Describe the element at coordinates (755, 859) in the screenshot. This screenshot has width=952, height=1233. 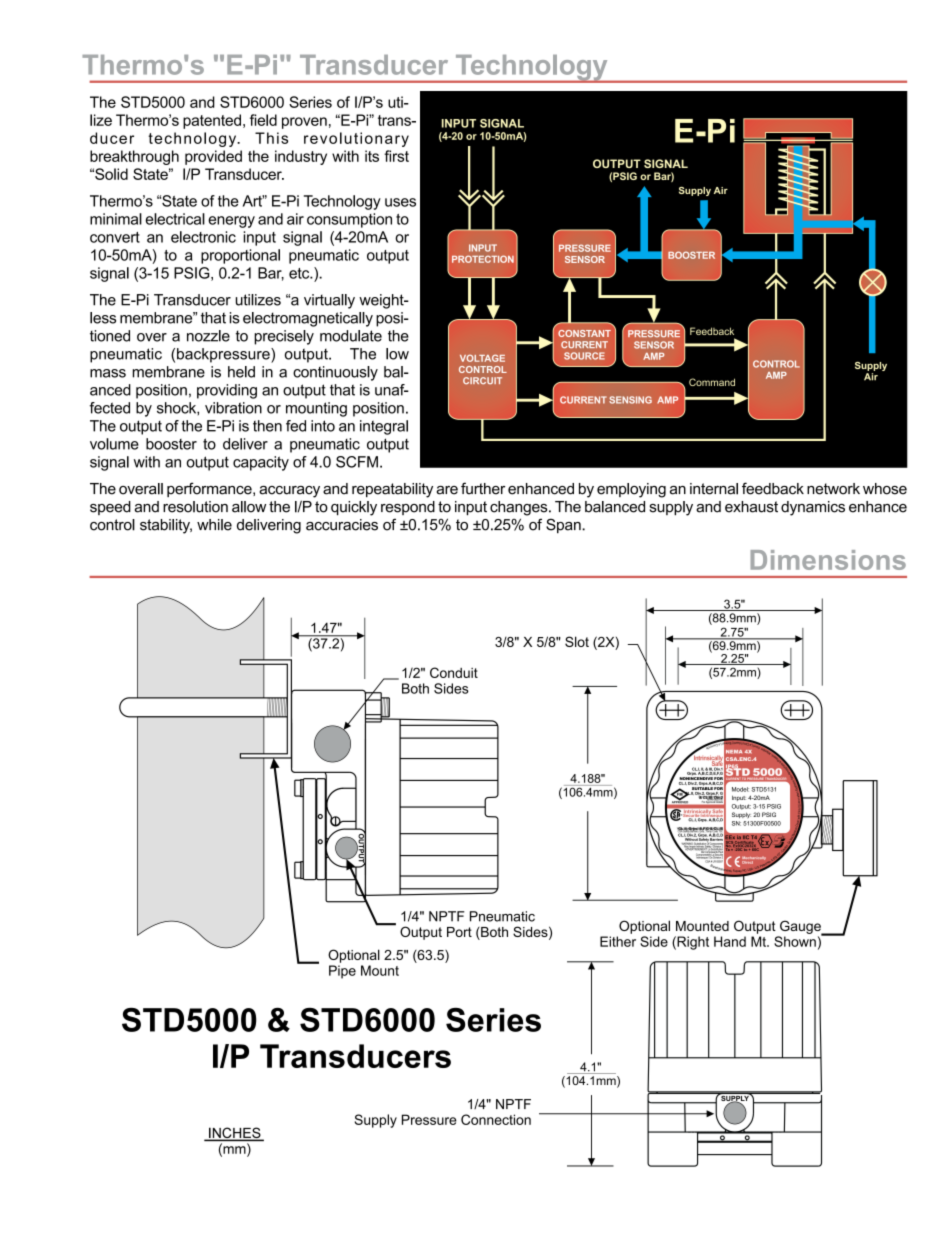
I see `Mechanically` at that location.
